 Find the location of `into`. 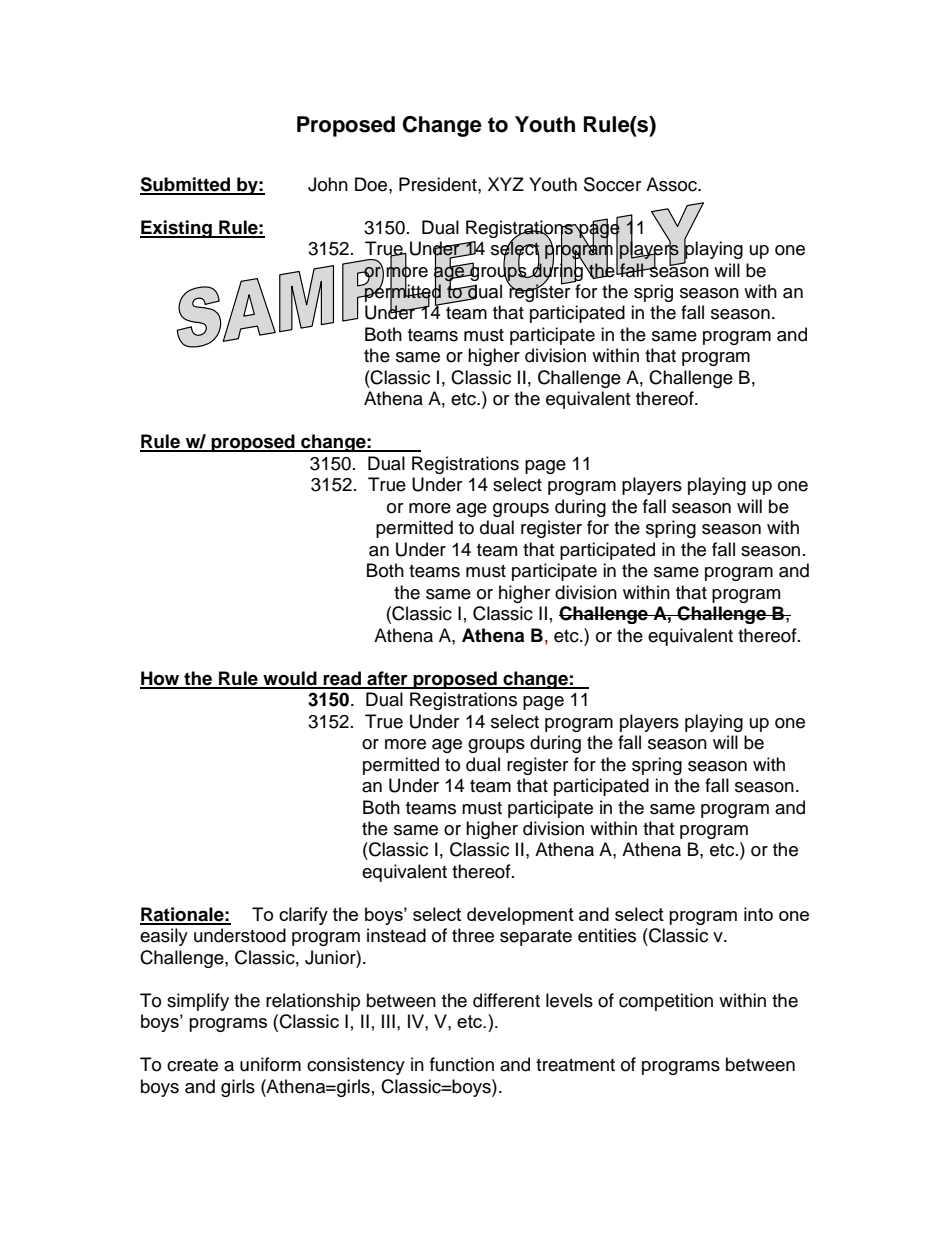

into is located at coordinates (758, 914).
